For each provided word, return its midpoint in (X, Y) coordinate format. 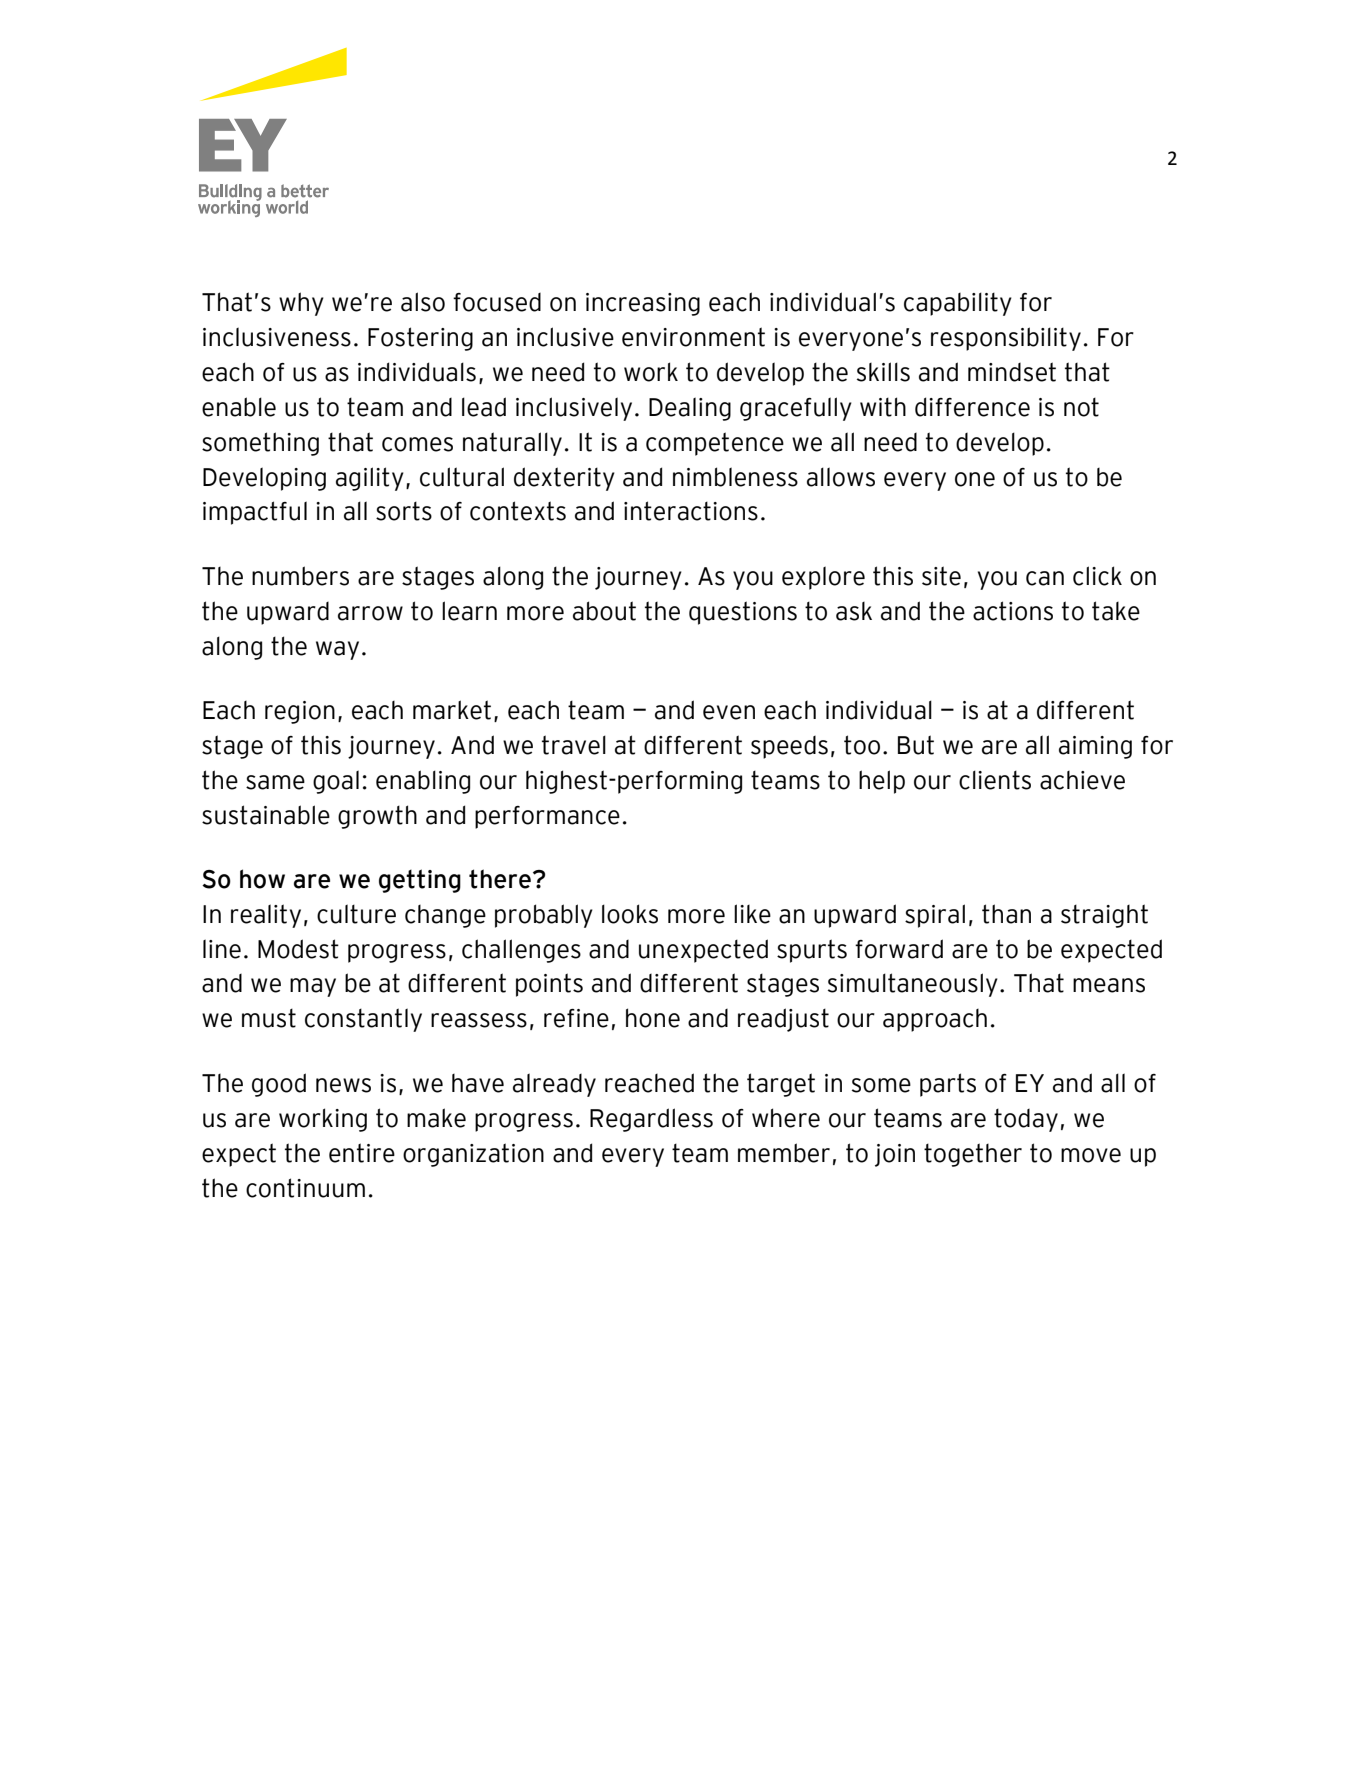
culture (356, 914)
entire (362, 1153)
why (301, 304)
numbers (300, 576)
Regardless (651, 1120)
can (1045, 578)
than (1006, 914)
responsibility (1006, 339)
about (604, 611)
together (973, 1155)
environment (693, 337)
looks (630, 914)
